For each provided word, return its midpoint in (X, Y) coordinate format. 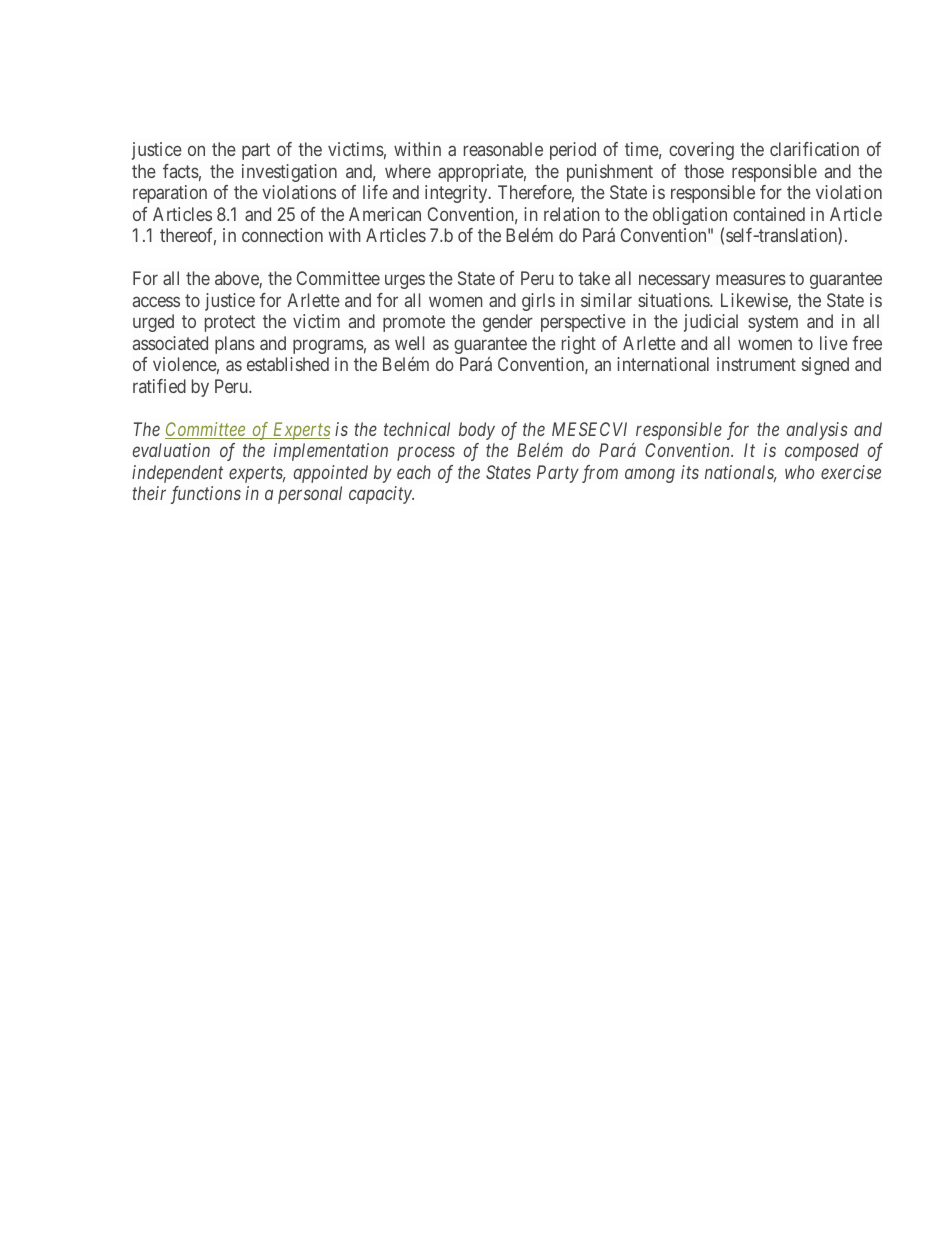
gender (508, 323)
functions (206, 495)
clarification (814, 149)
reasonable (503, 149)
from (600, 474)
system (773, 324)
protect (230, 324)
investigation (289, 173)
